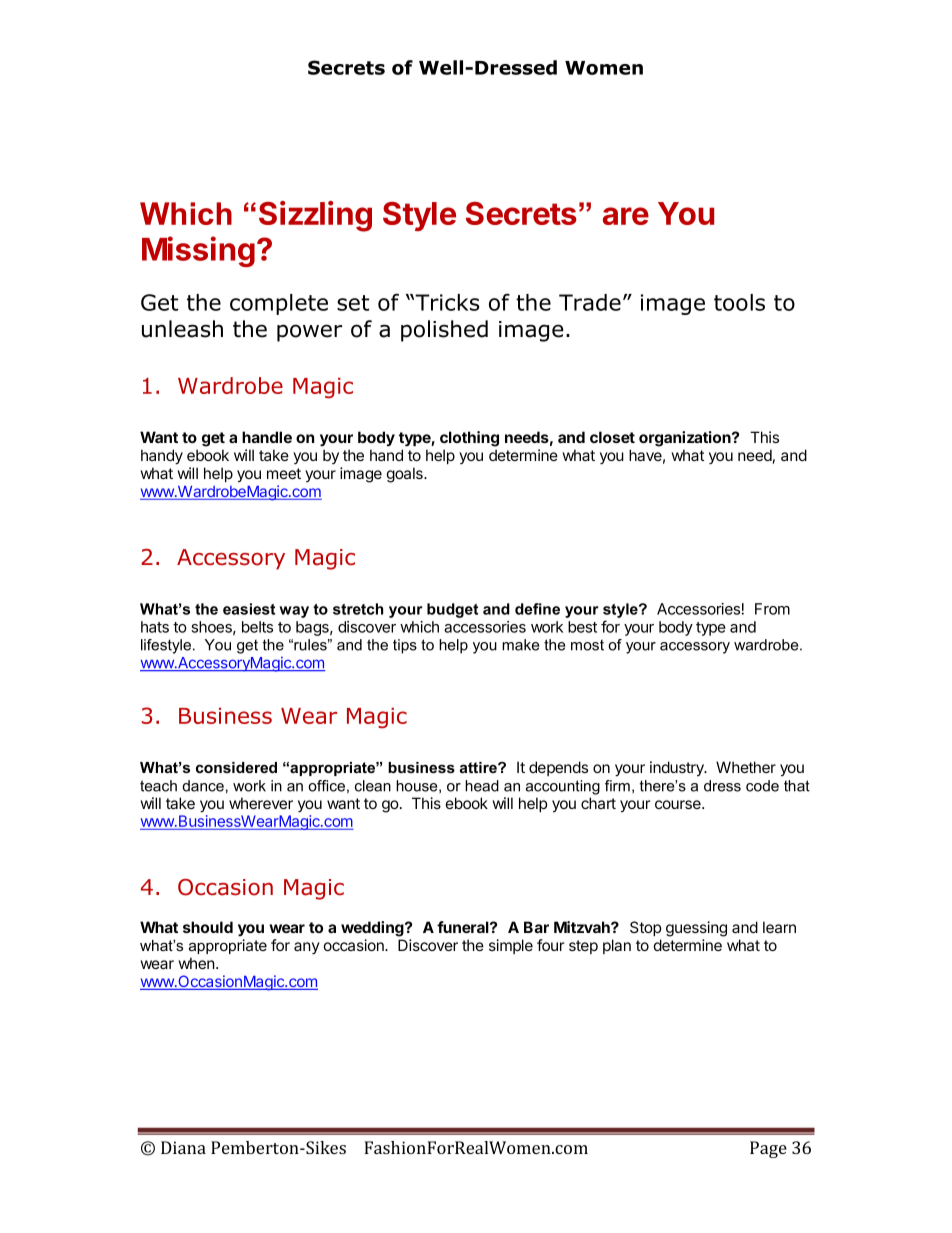 The width and height of the screenshot is (952, 1233). Describe the element at coordinates (183, 1147) in the screenshot. I see `Diana` at that location.
